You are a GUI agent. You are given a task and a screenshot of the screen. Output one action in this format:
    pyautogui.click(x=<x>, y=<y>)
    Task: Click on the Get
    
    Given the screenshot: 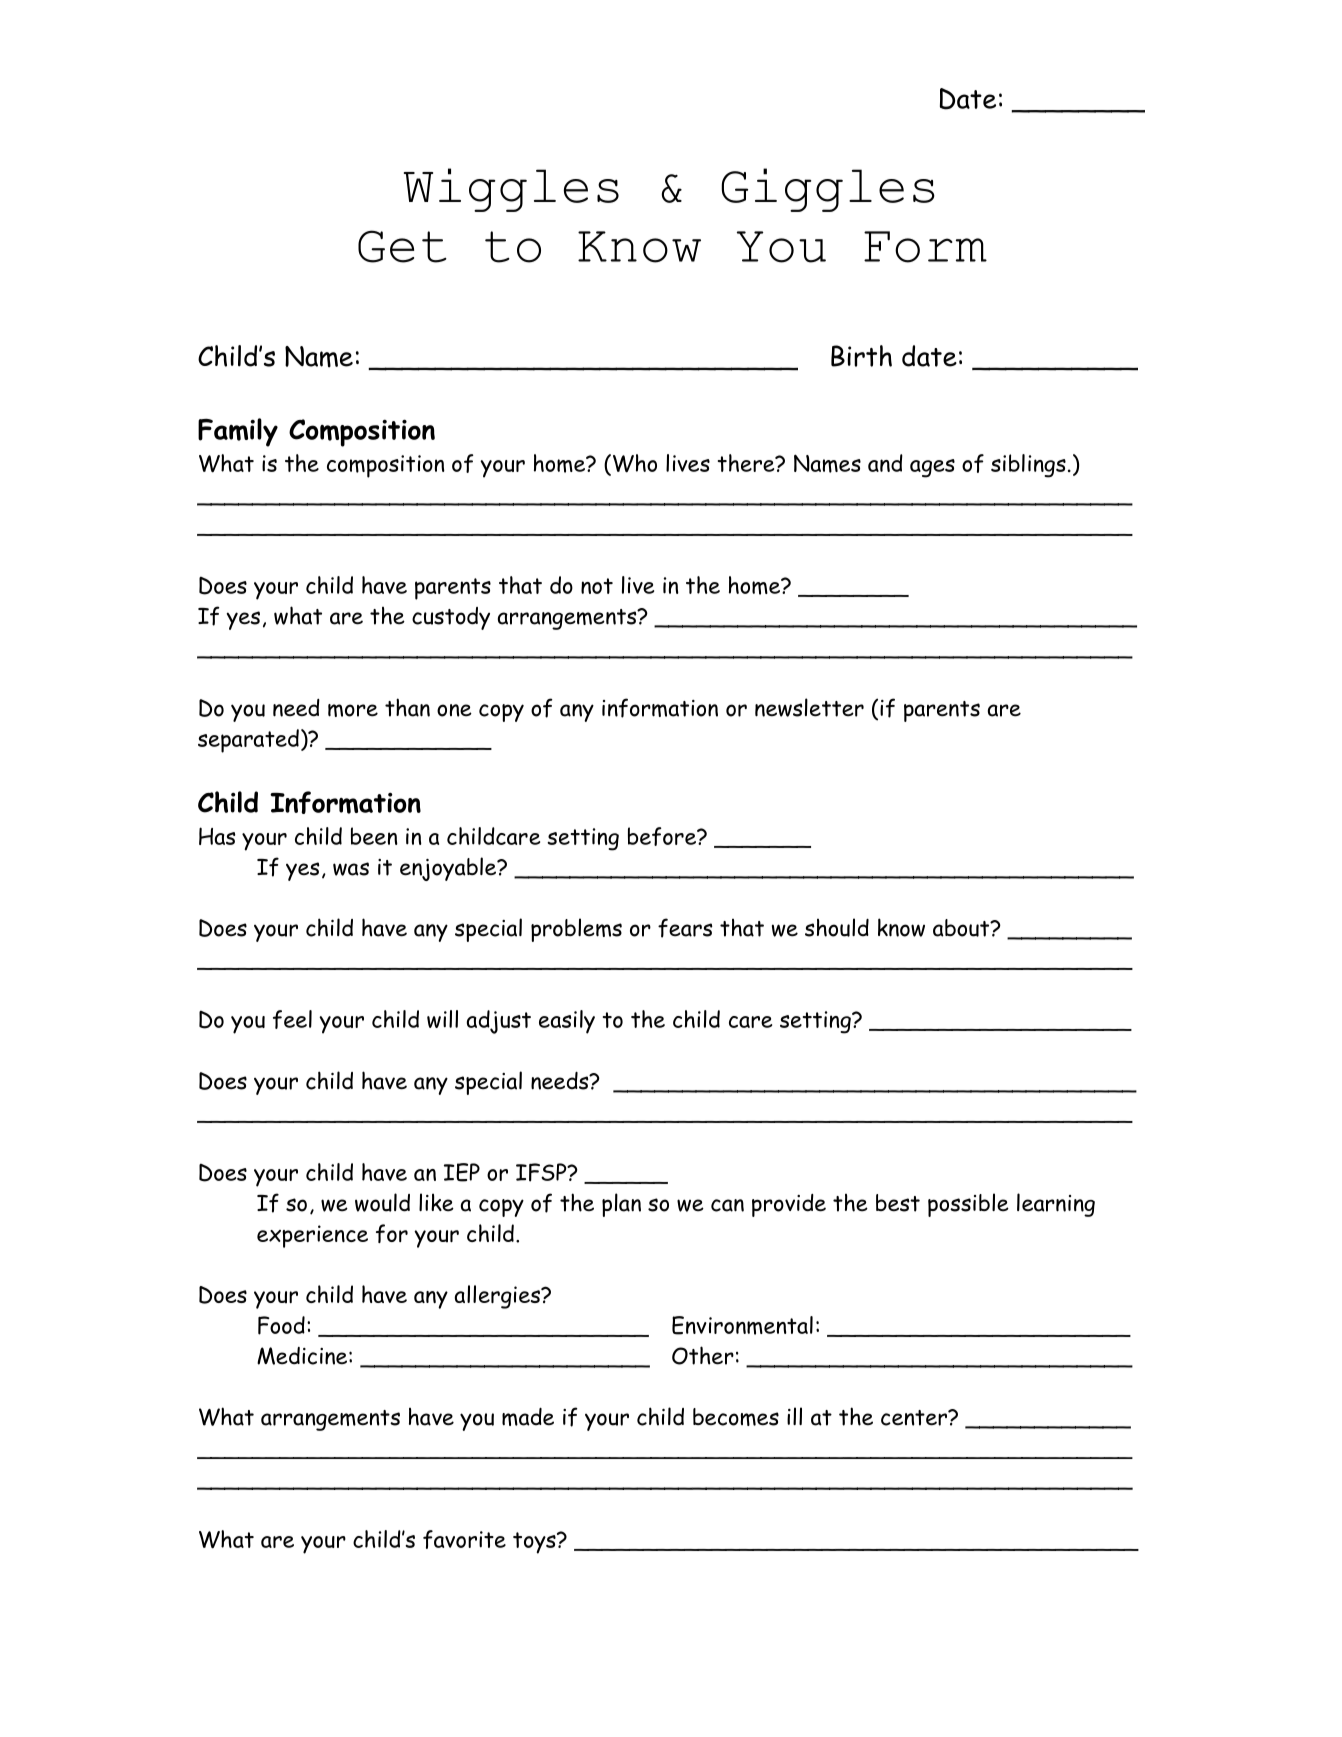 What is the action you would take?
    pyautogui.click(x=402, y=246)
